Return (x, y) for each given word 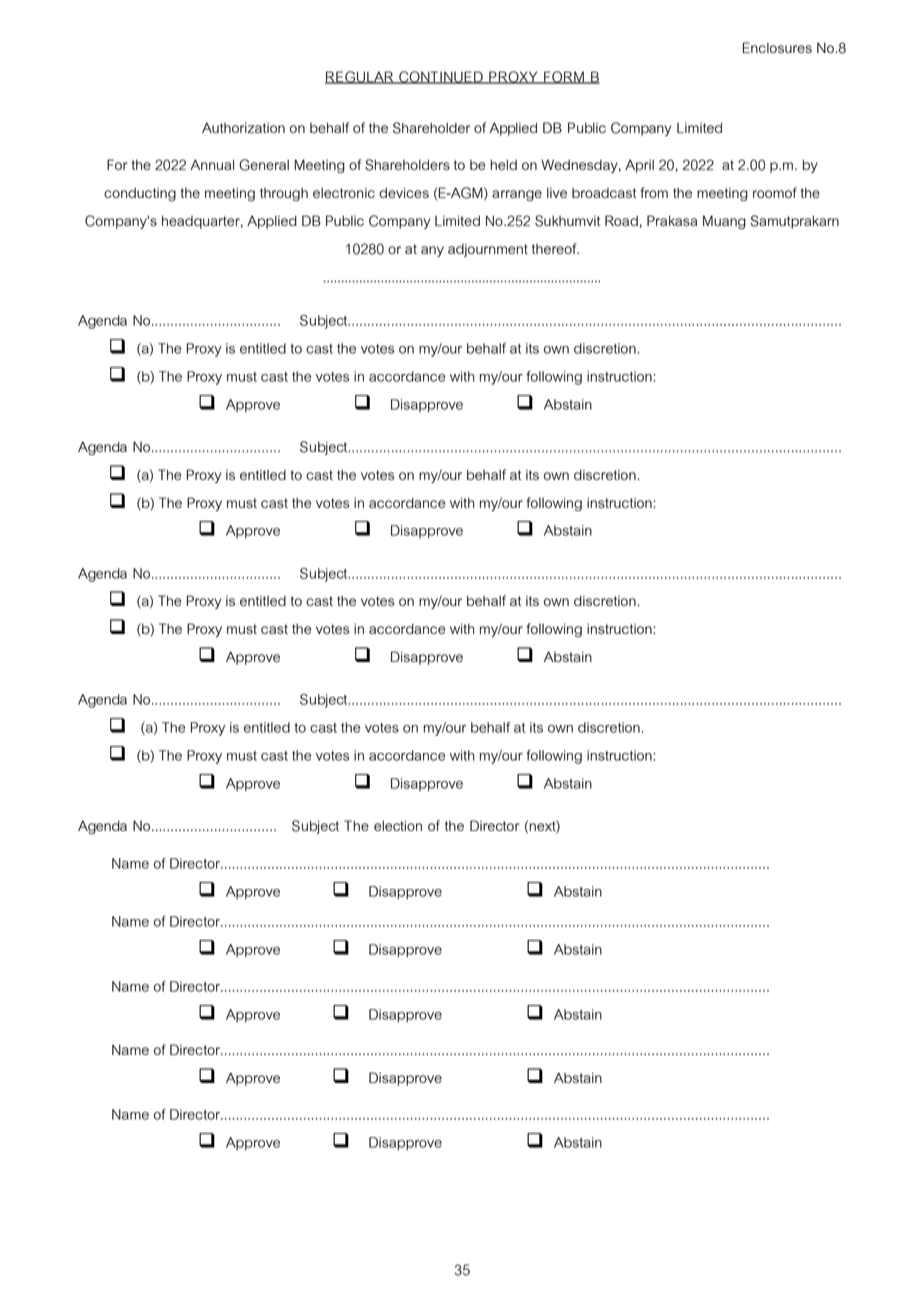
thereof (555, 248)
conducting (140, 194)
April (639, 166)
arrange (517, 195)
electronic (344, 193)
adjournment (488, 250)
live (557, 193)
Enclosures (777, 47)
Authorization (243, 127)
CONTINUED (441, 77)
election (398, 825)
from (654, 192)
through (284, 194)
